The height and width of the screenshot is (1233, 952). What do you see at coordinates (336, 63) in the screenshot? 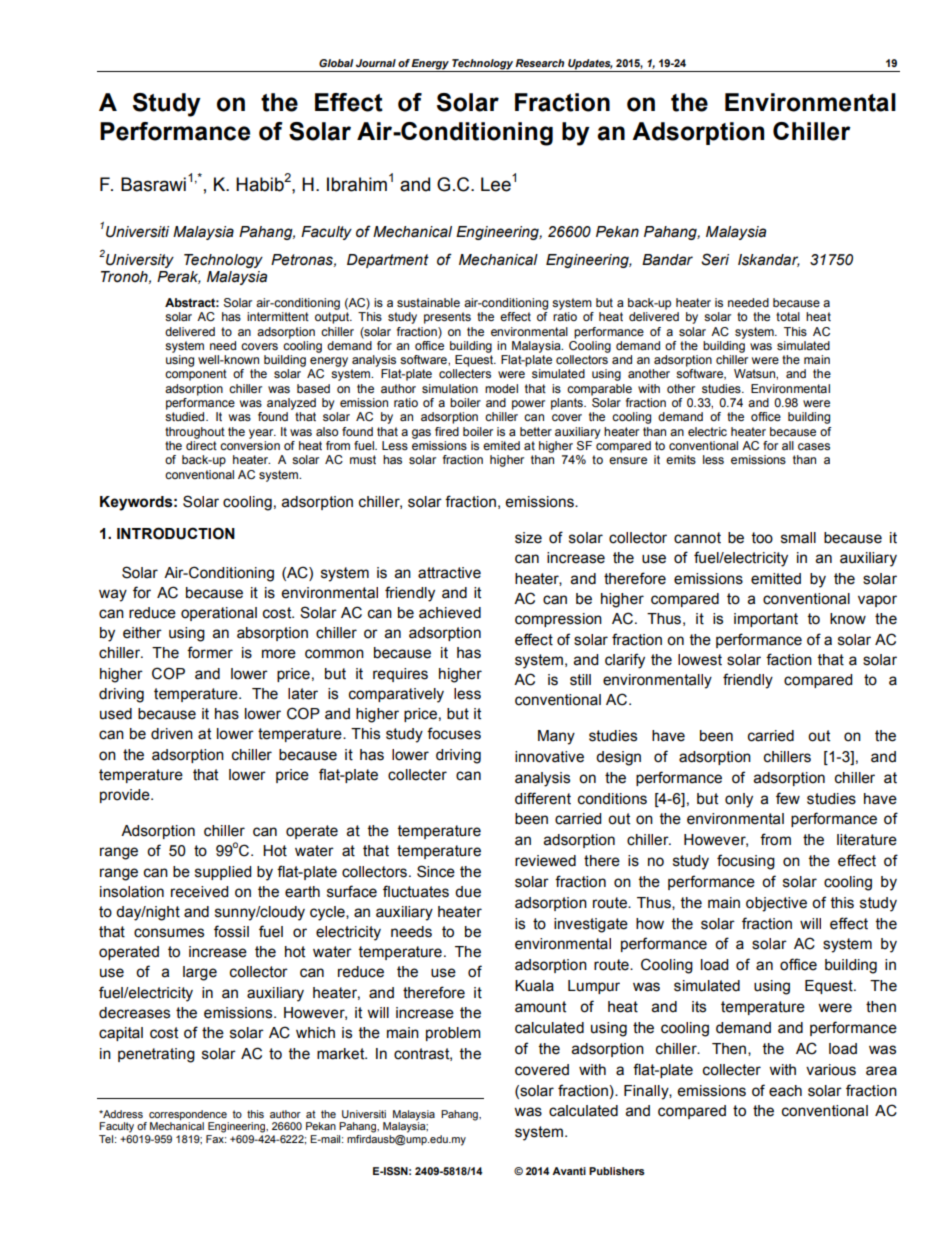
I see `Global` at bounding box center [336, 63].
